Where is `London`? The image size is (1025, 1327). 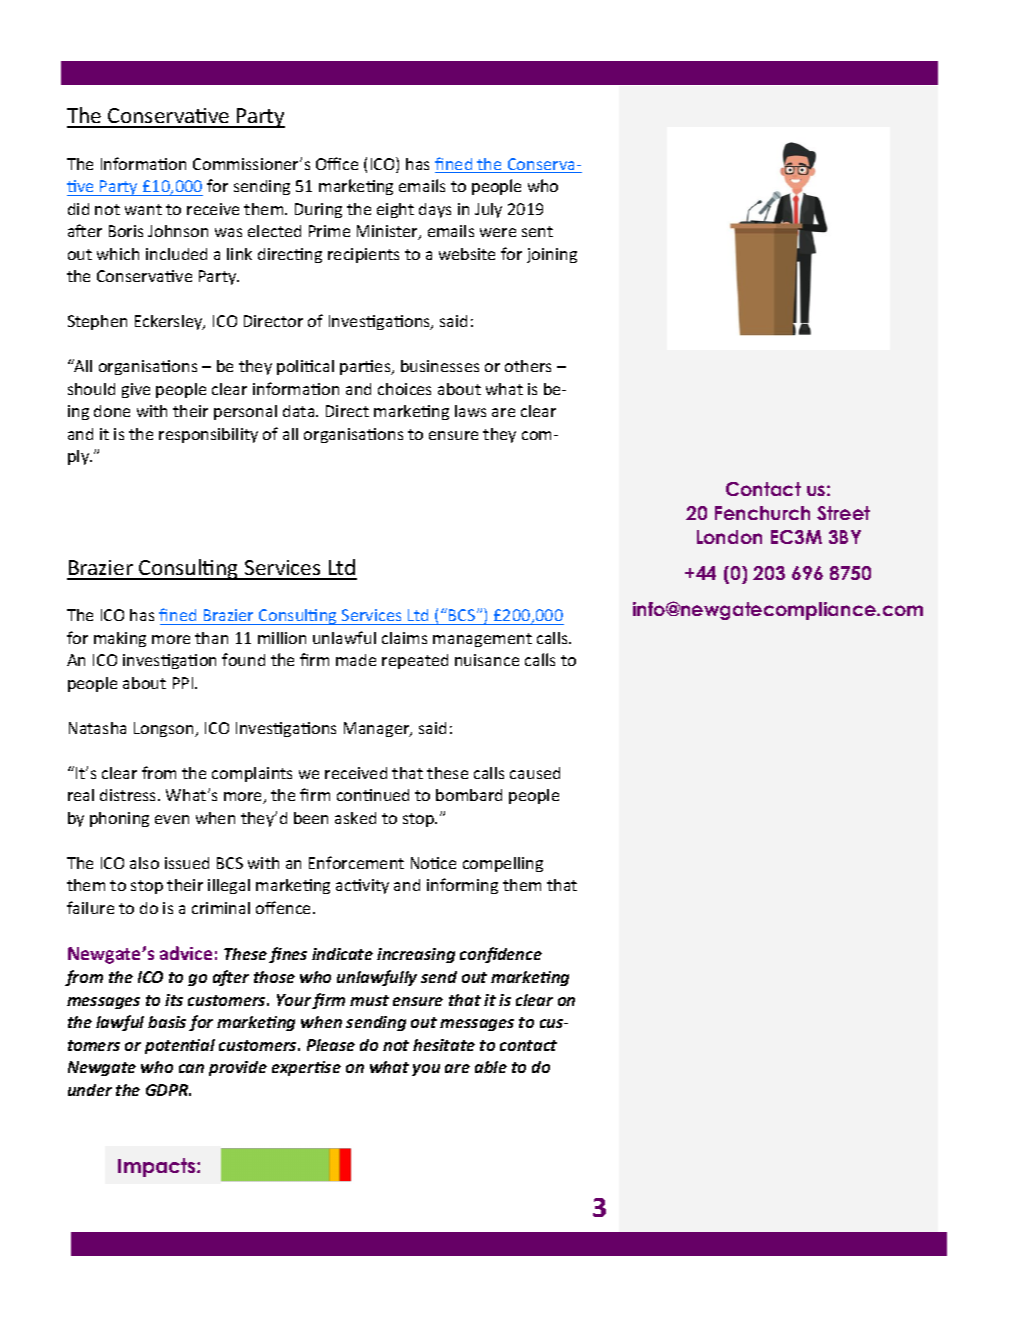 London is located at coordinates (729, 537).
